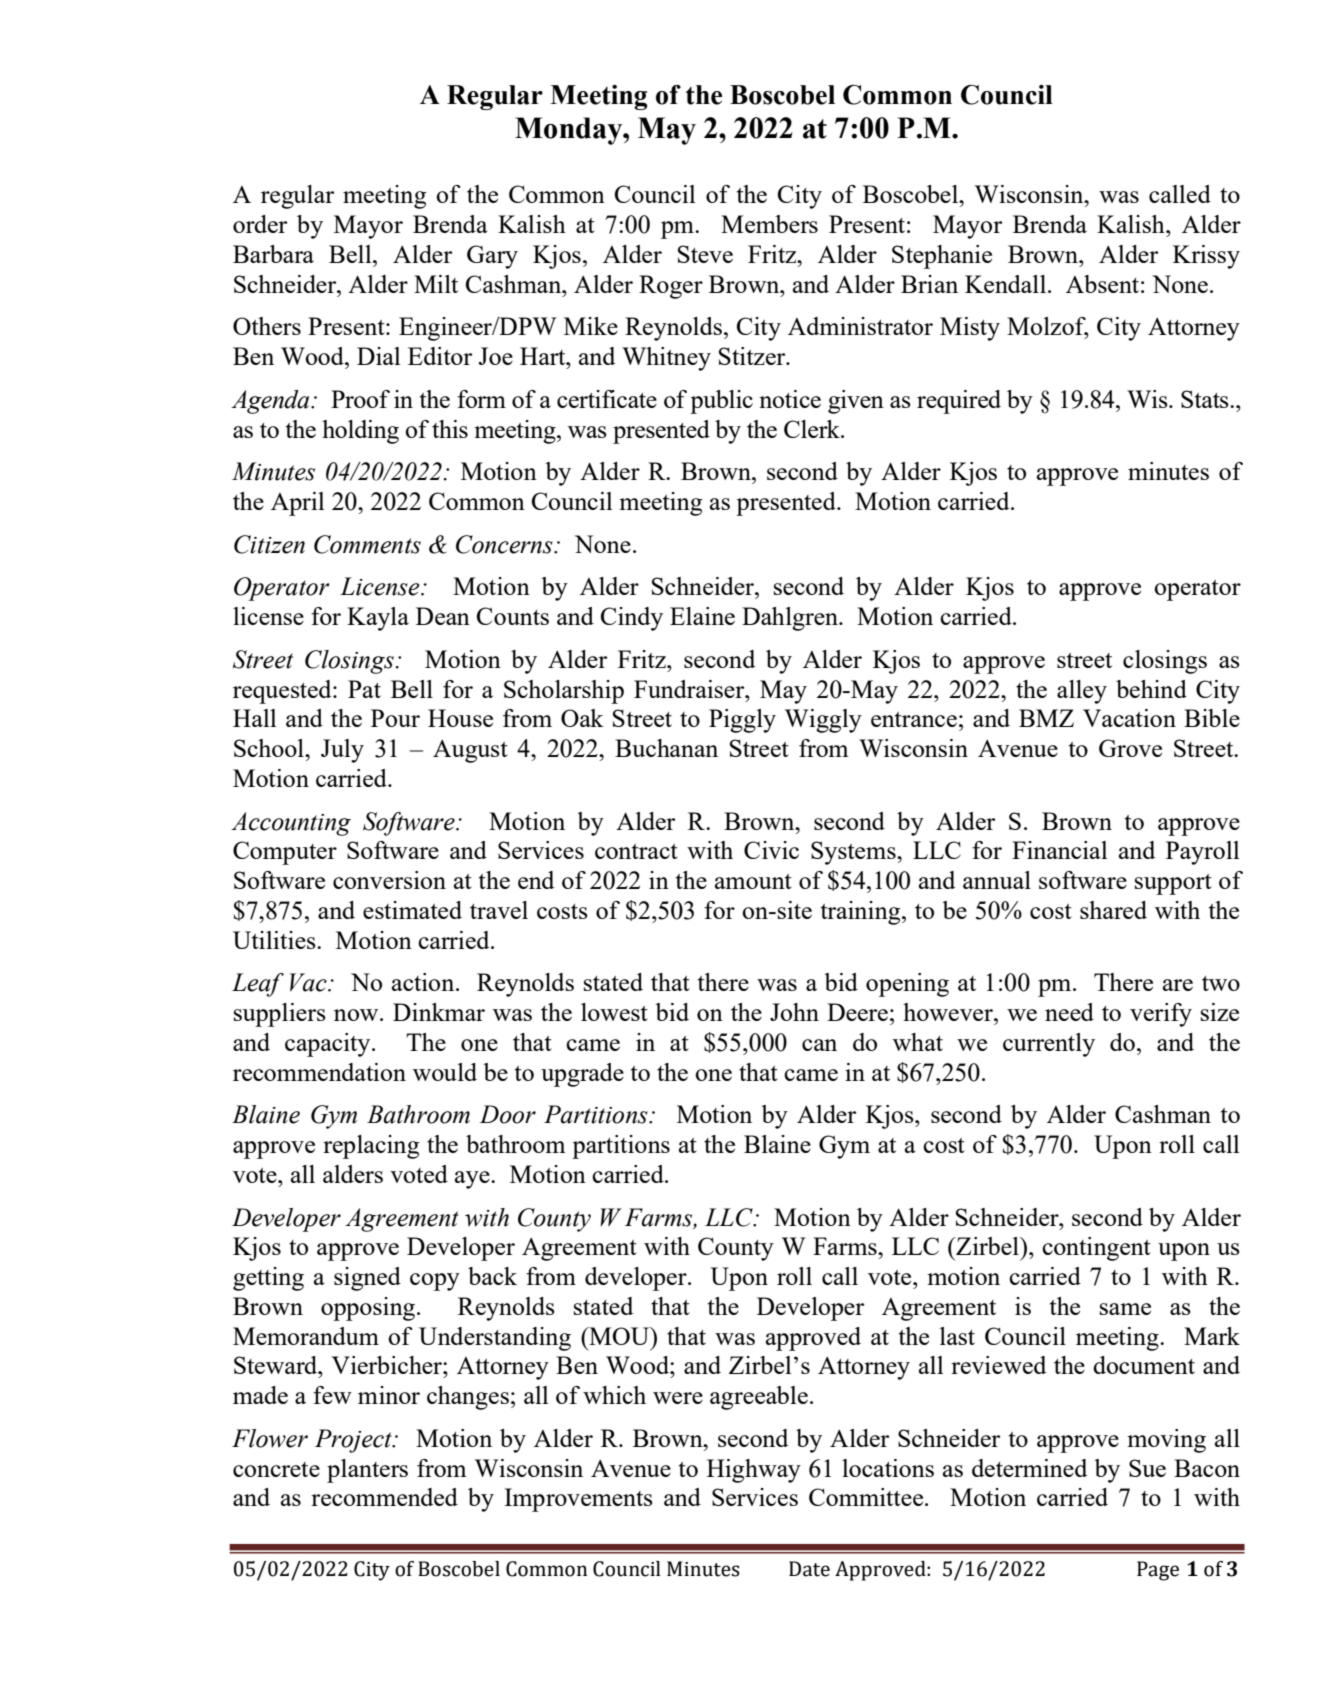 This document has width=1319, height=1708. What do you see at coordinates (384, 1497) in the document?
I see `recommended` at bounding box center [384, 1497].
